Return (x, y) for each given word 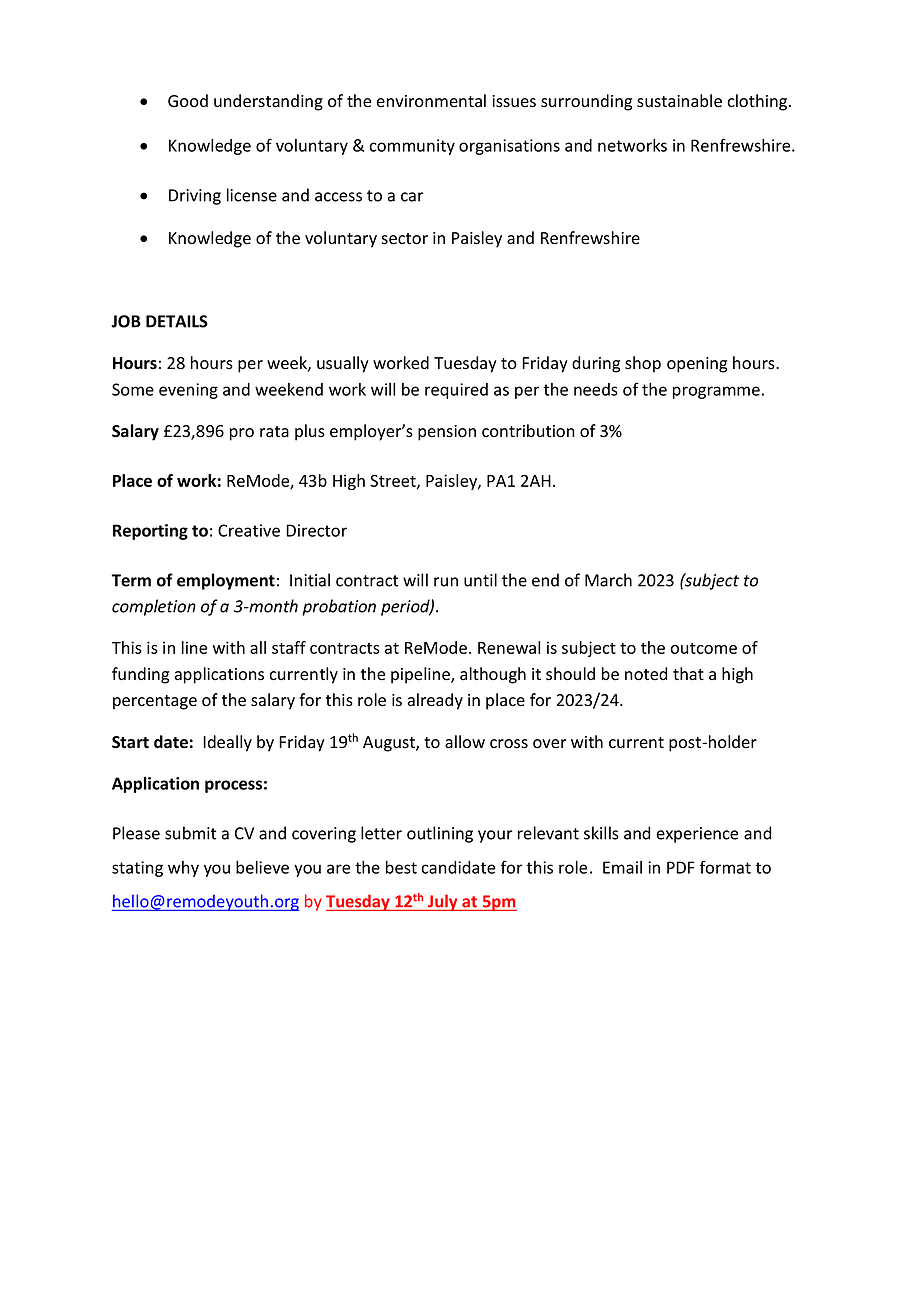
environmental (431, 101)
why (183, 869)
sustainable (679, 101)
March (608, 580)
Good (188, 101)
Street (394, 481)
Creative (249, 530)
